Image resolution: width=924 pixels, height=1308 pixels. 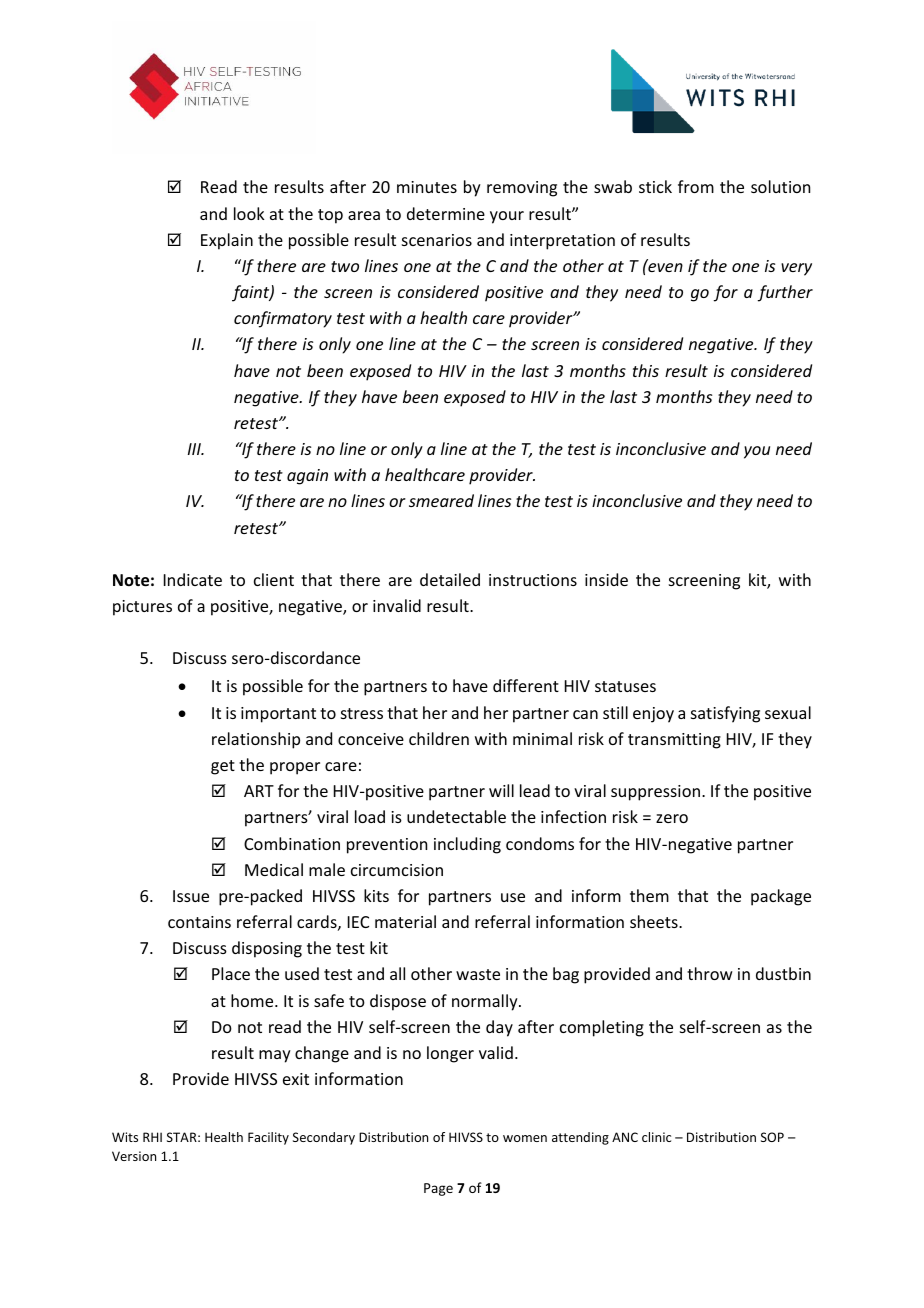 What do you see at coordinates (441, 500) in the image?
I see `smeared` at bounding box center [441, 500].
